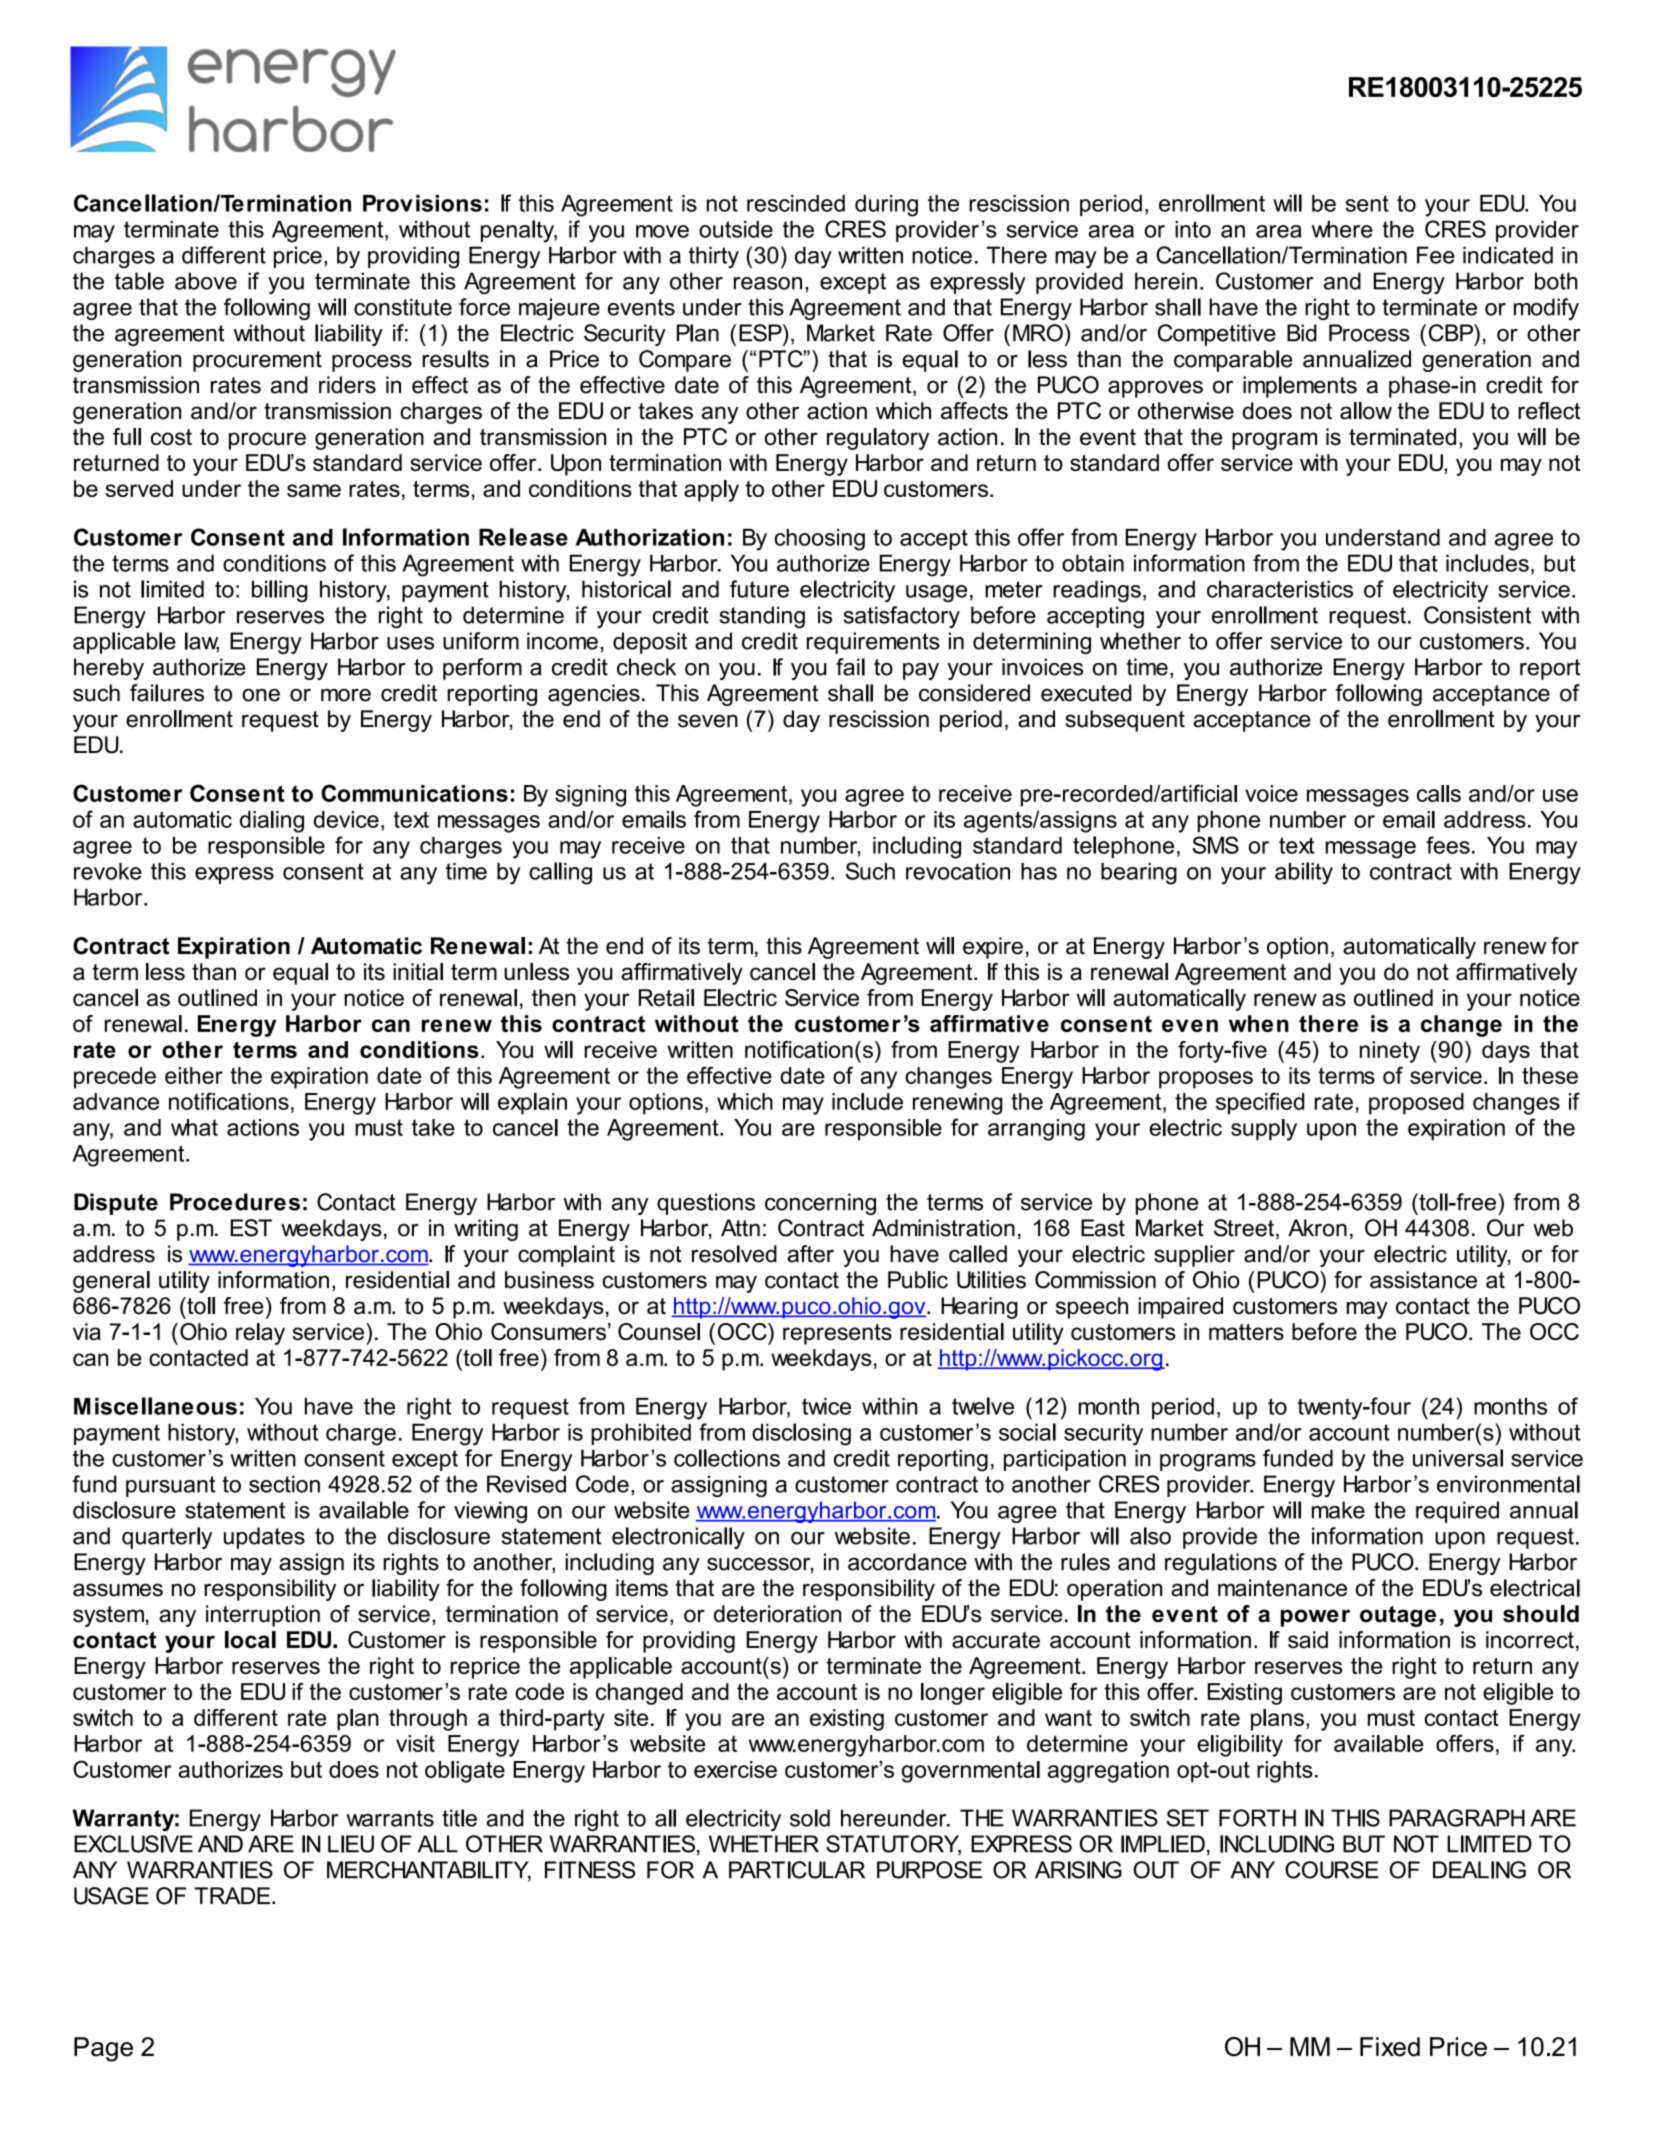 The height and width of the page is (2139, 1653). Describe the element at coordinates (1390, 2047) in the page. I see `Fixed` at that location.
